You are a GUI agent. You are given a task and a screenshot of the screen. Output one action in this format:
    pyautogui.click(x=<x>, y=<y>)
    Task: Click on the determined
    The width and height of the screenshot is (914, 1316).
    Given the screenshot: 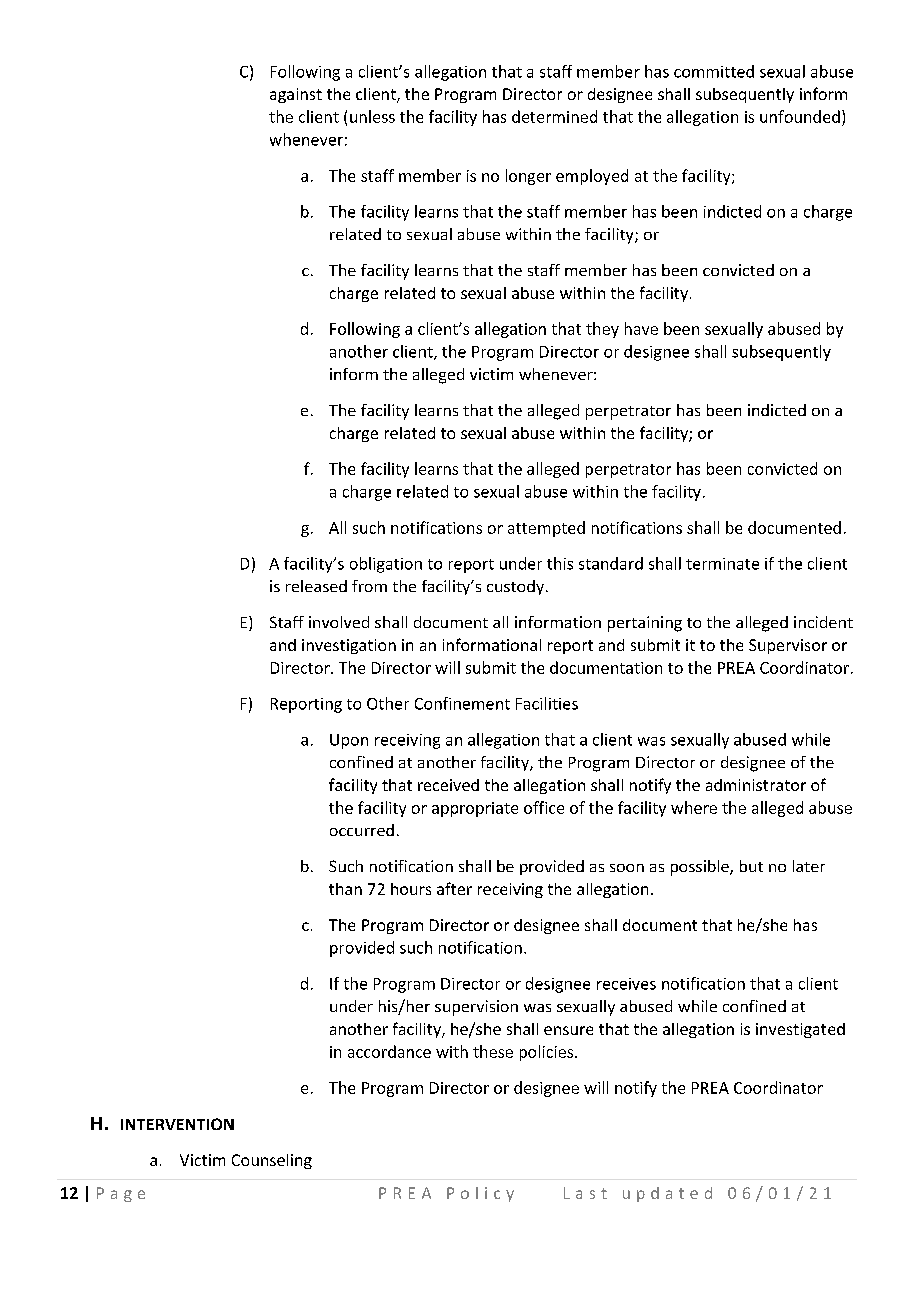 What is the action you would take?
    pyautogui.click(x=554, y=116)
